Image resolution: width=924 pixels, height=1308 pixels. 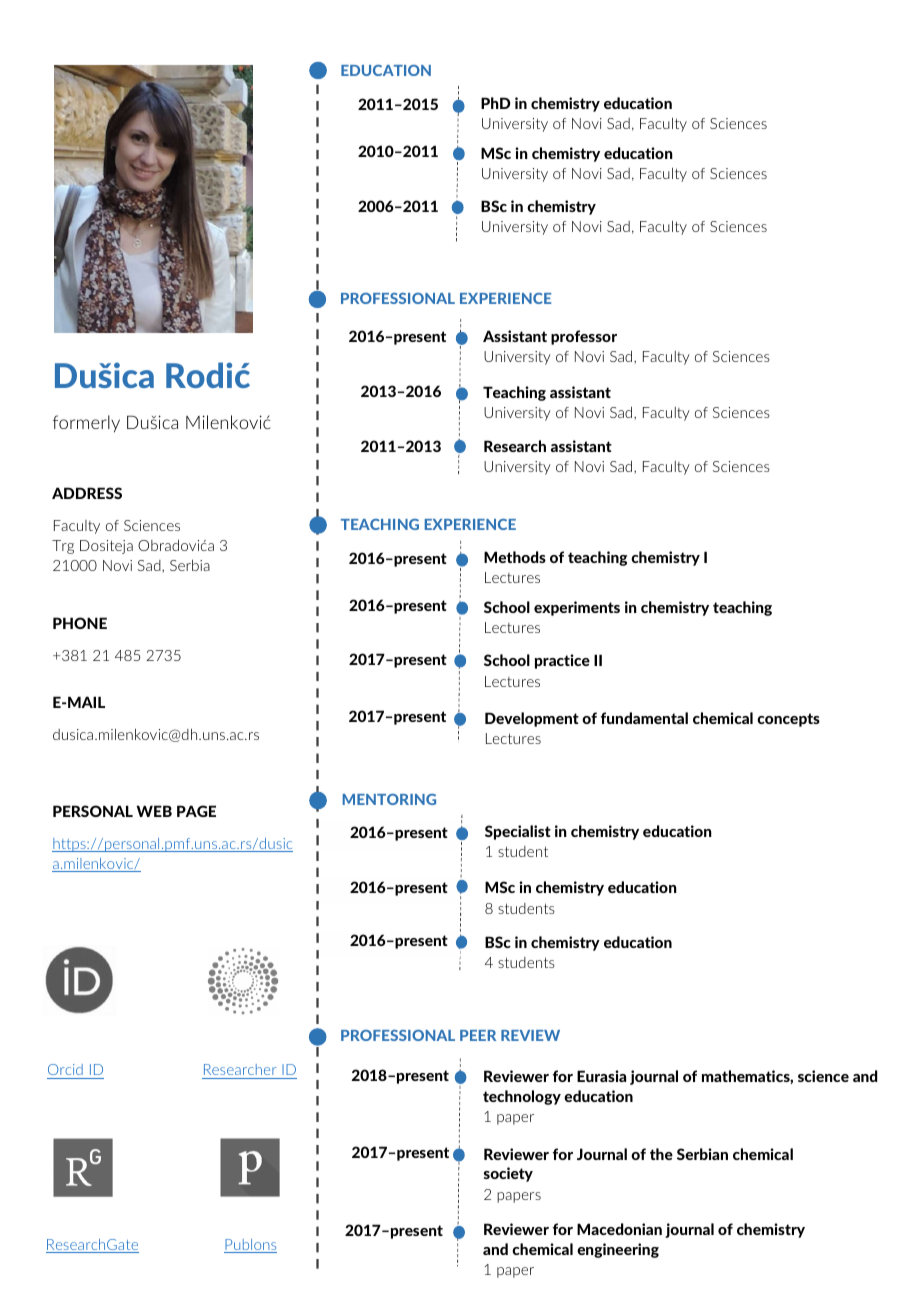 What do you see at coordinates (644, 718) in the page?
I see `fundamental` at bounding box center [644, 718].
